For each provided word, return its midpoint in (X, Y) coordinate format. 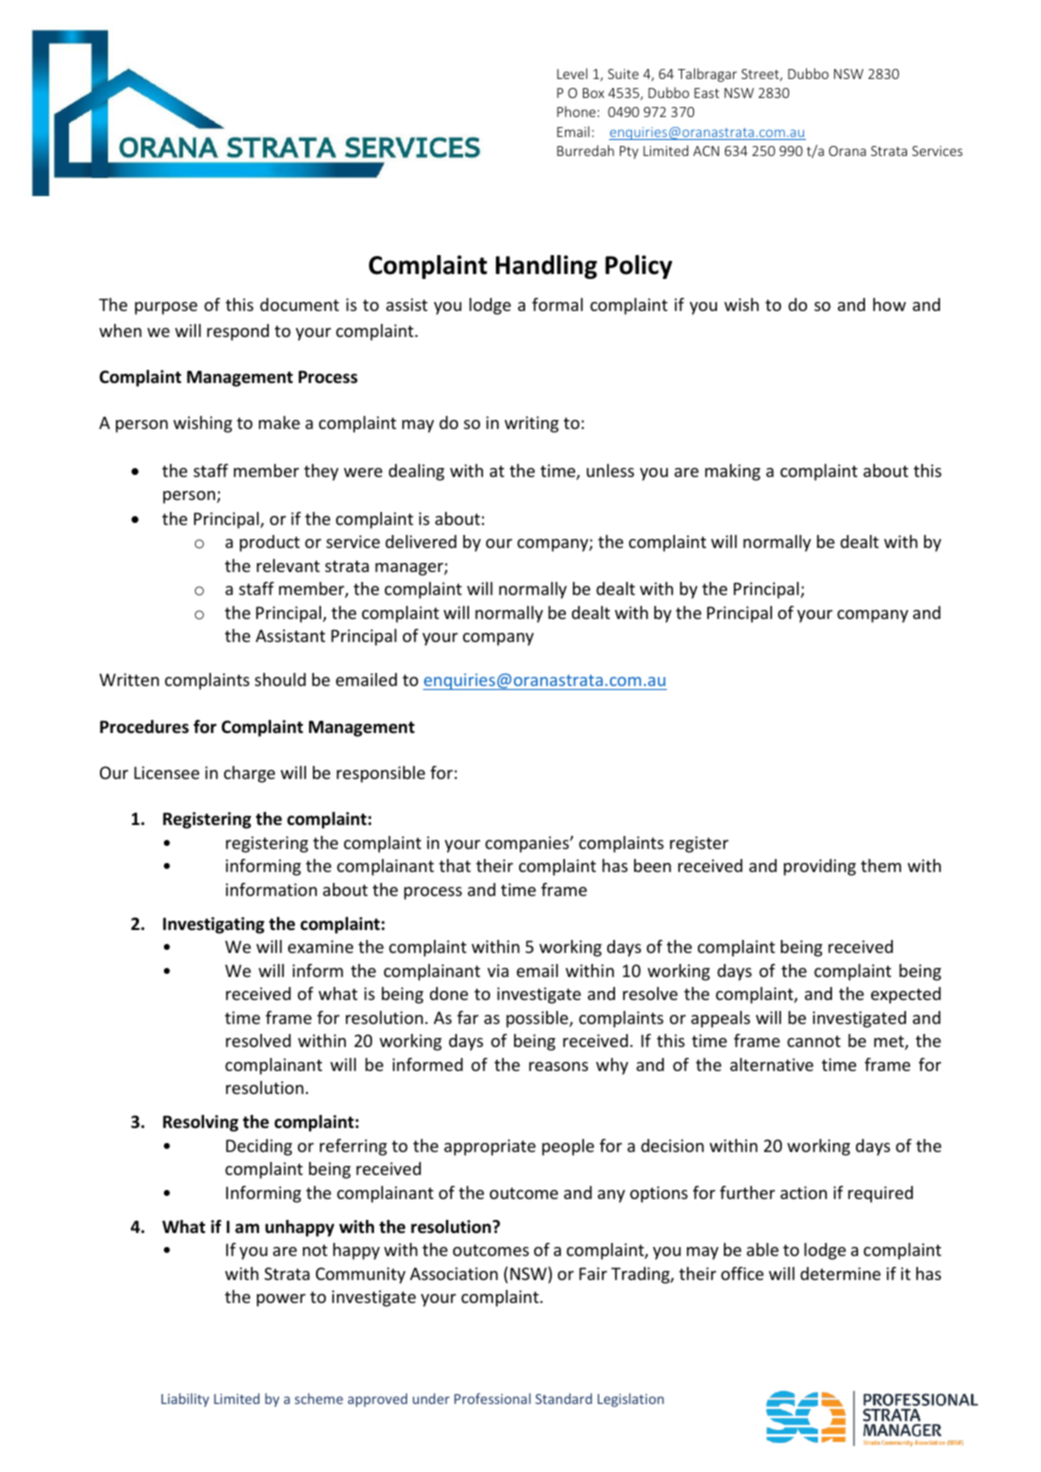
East (706, 93)
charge (249, 774)
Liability (185, 1400)
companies (528, 844)
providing (820, 867)
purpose (166, 308)
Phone (576, 111)
